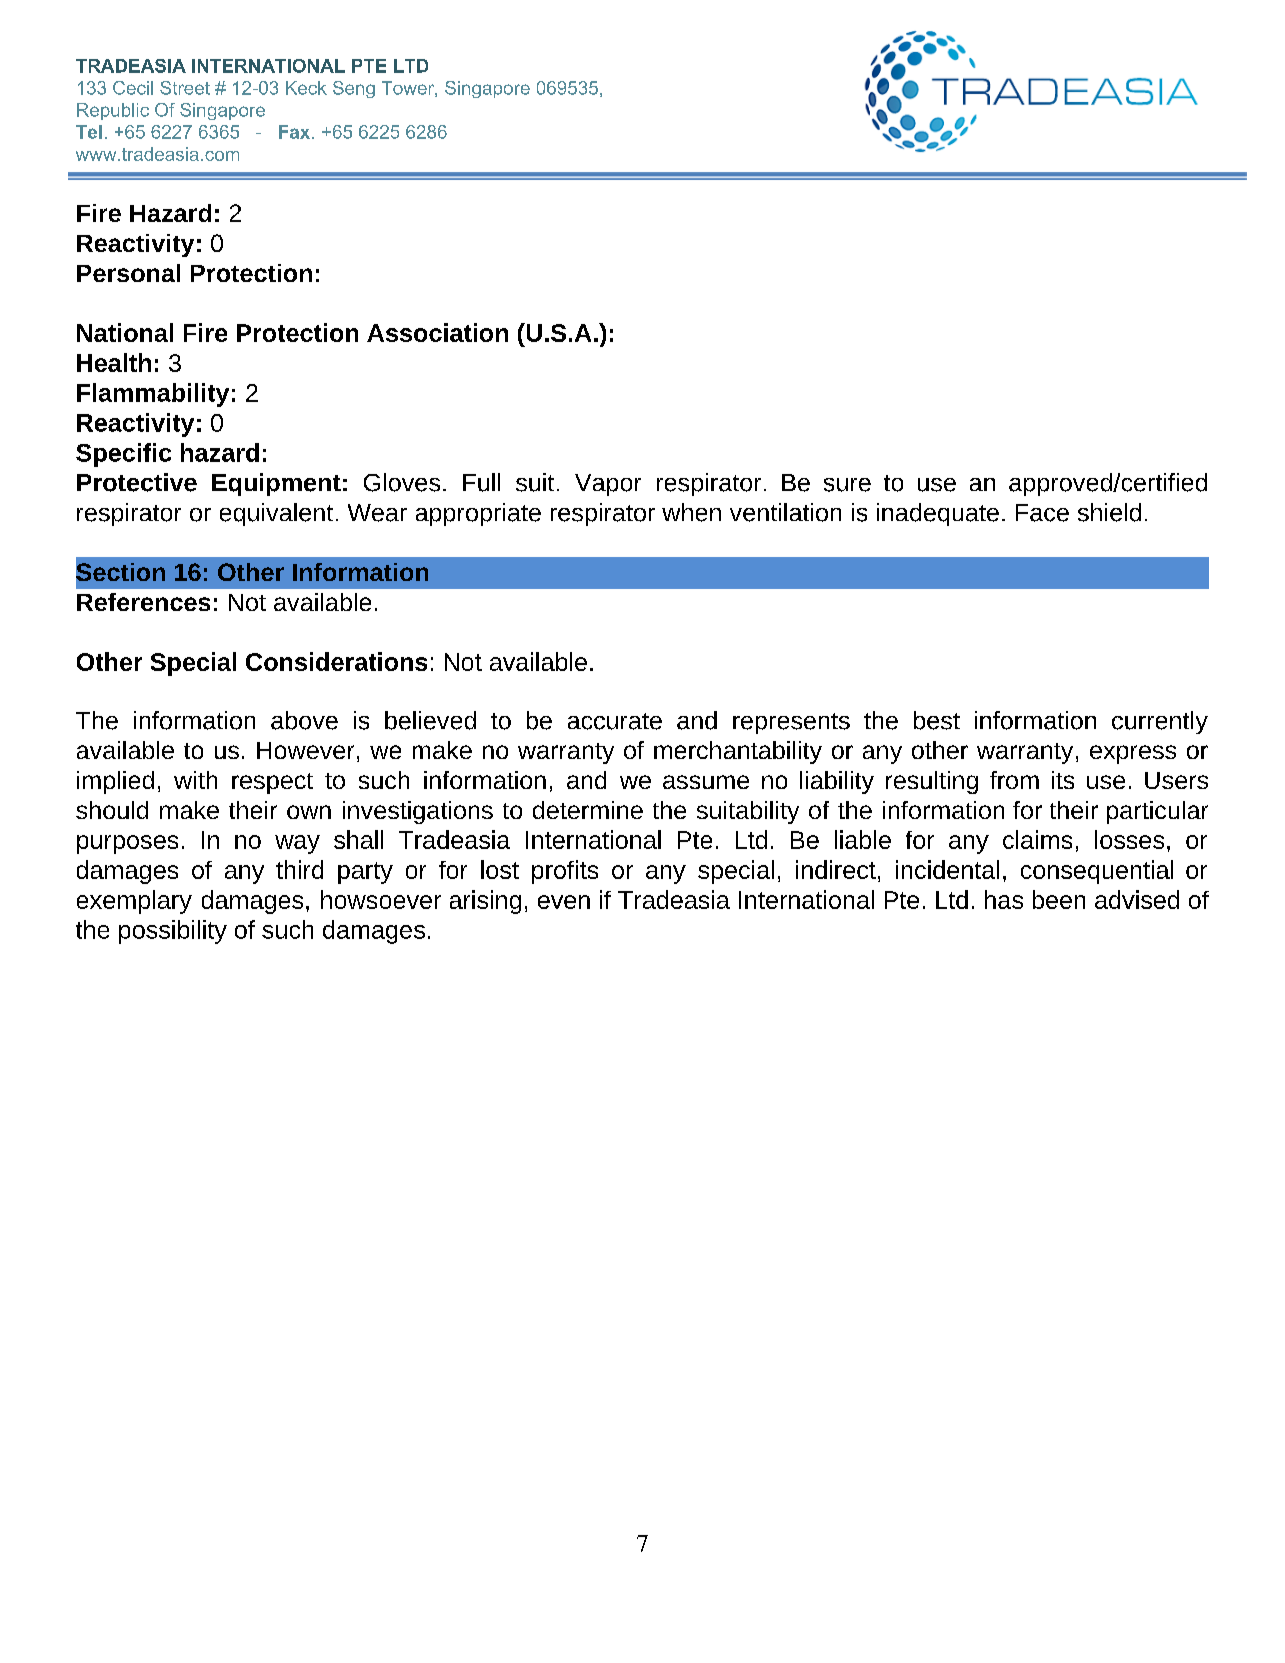 The height and width of the page is (1663, 1285). Describe the element at coordinates (1042, 513) in the page. I see `Face` at that location.
